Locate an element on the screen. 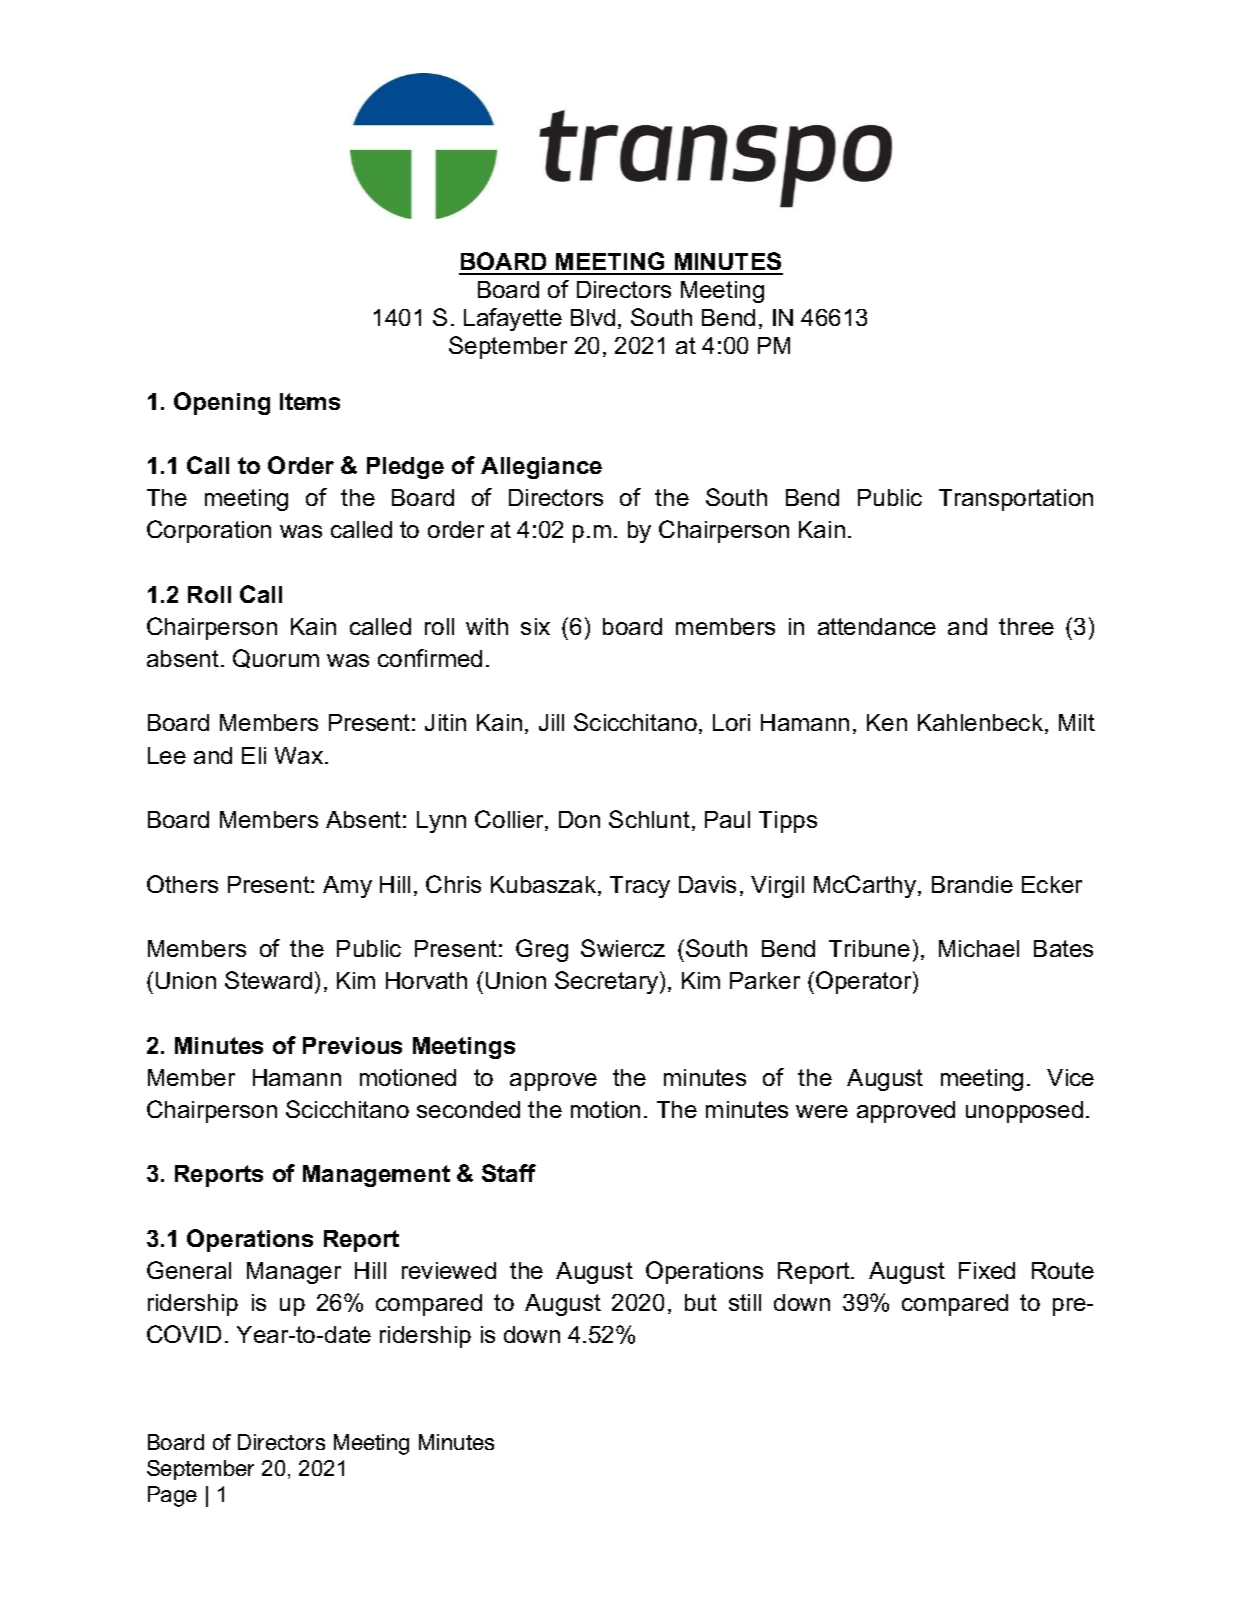 The image size is (1242, 1607). Page is located at coordinates (172, 1496).
